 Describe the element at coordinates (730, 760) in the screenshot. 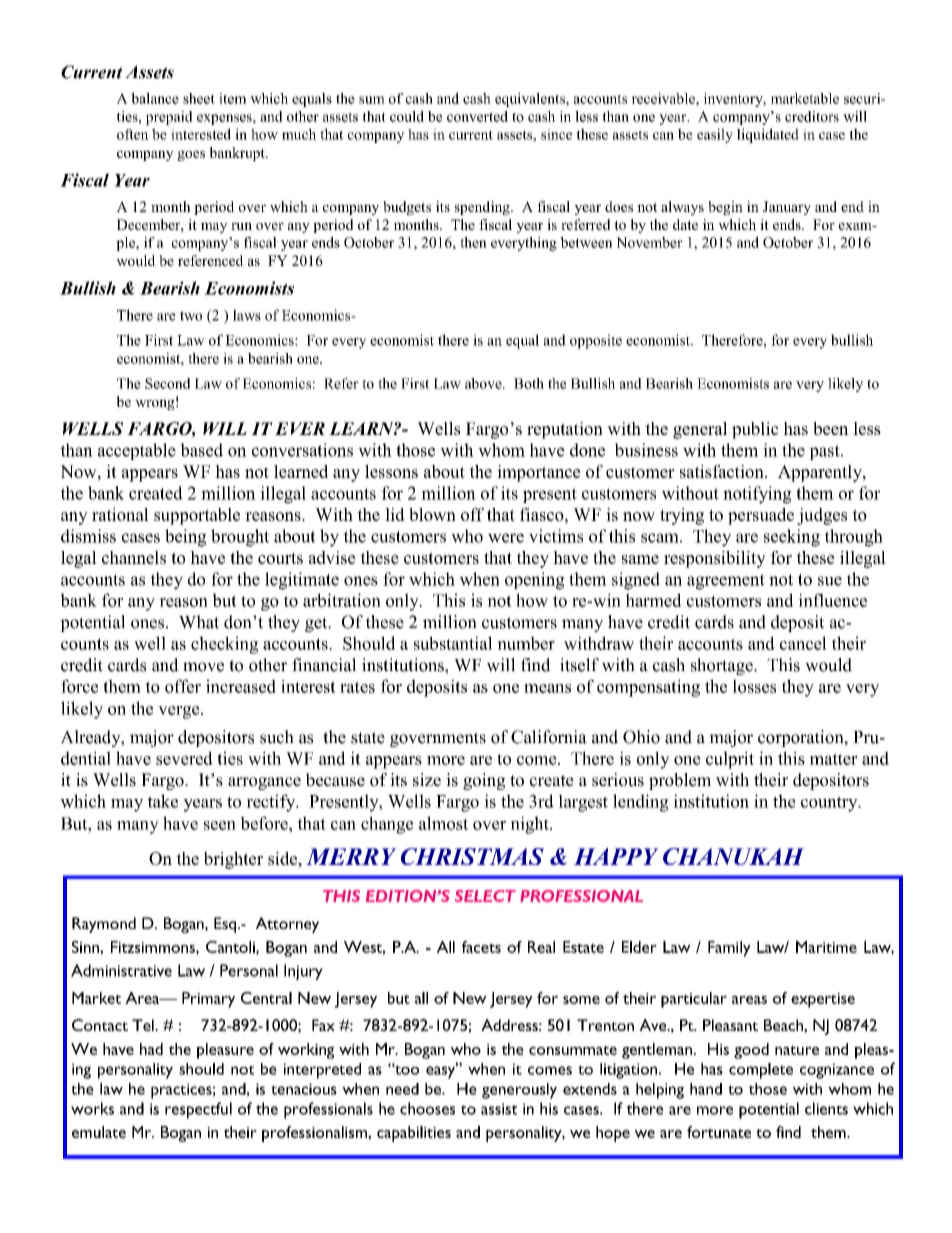

I see `culprit` at that location.
